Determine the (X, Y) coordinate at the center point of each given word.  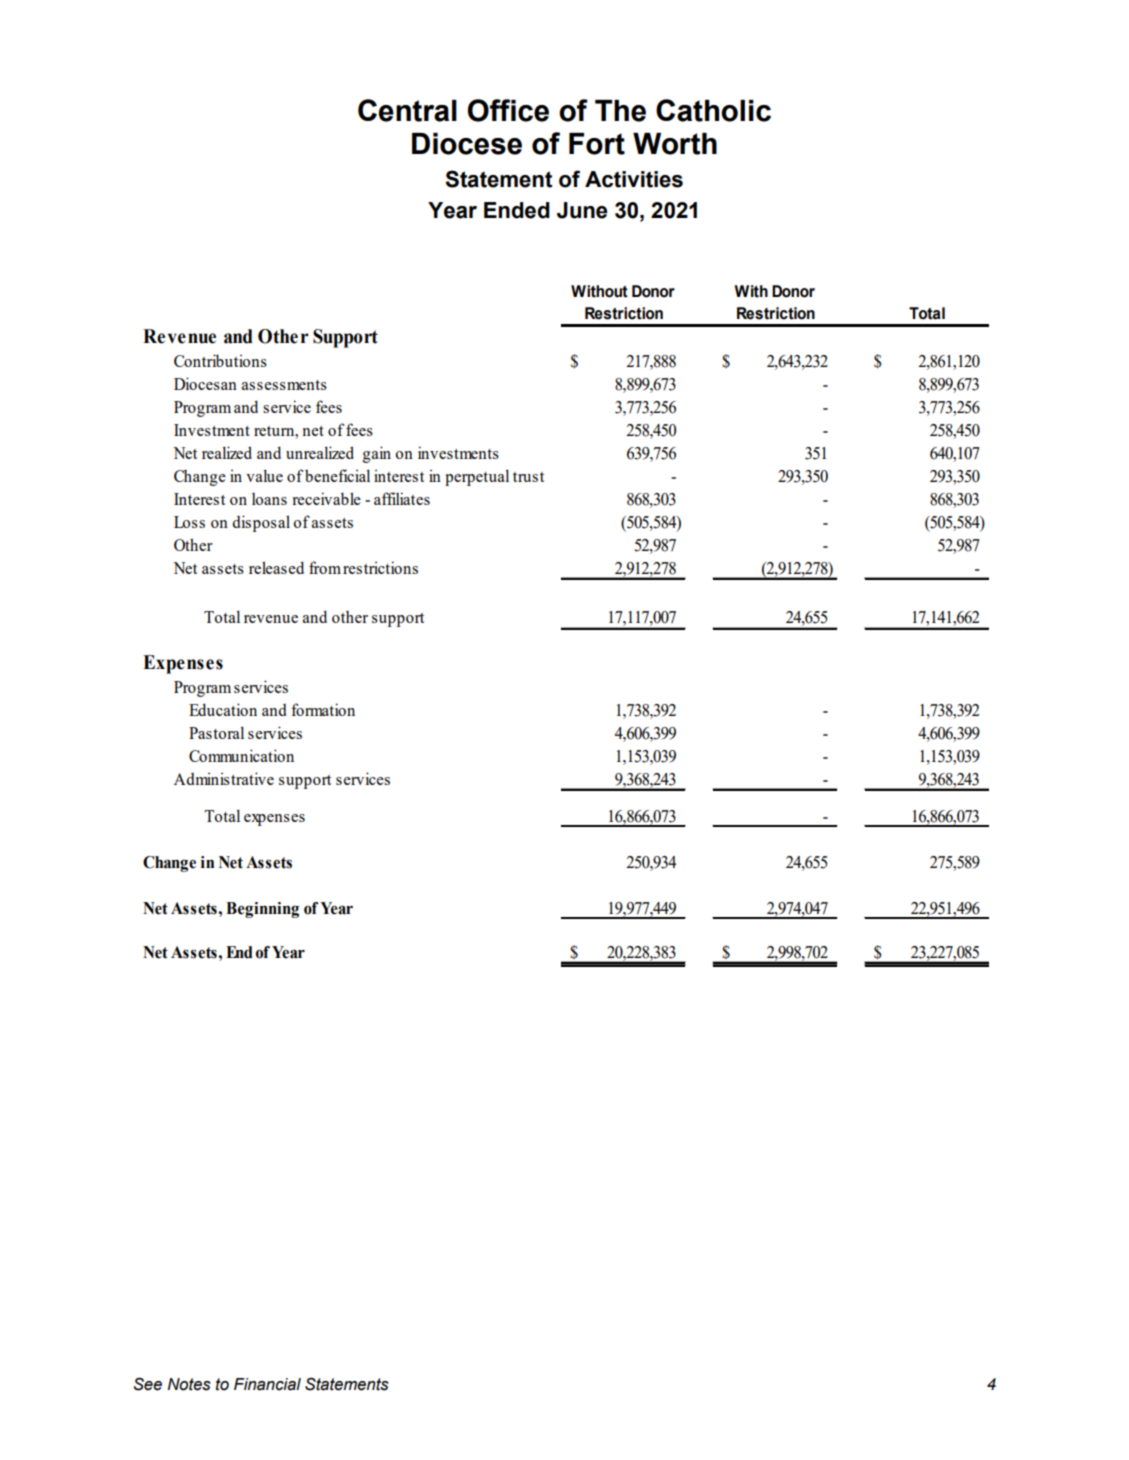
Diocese (467, 144)
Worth (675, 144)
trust (528, 477)
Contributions (220, 360)
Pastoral (216, 732)
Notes (189, 1384)
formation (323, 709)
